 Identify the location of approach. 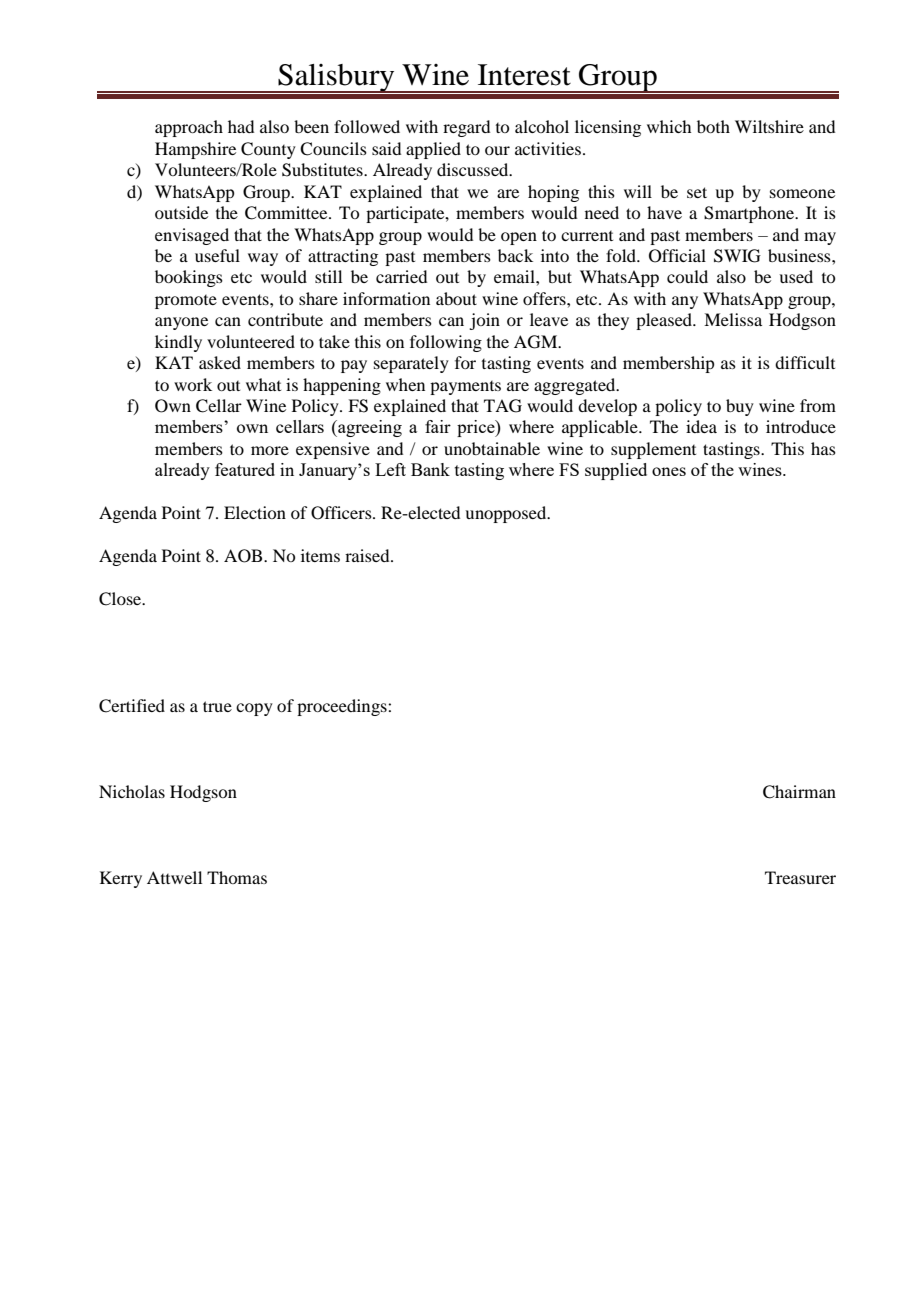
(189, 128).
